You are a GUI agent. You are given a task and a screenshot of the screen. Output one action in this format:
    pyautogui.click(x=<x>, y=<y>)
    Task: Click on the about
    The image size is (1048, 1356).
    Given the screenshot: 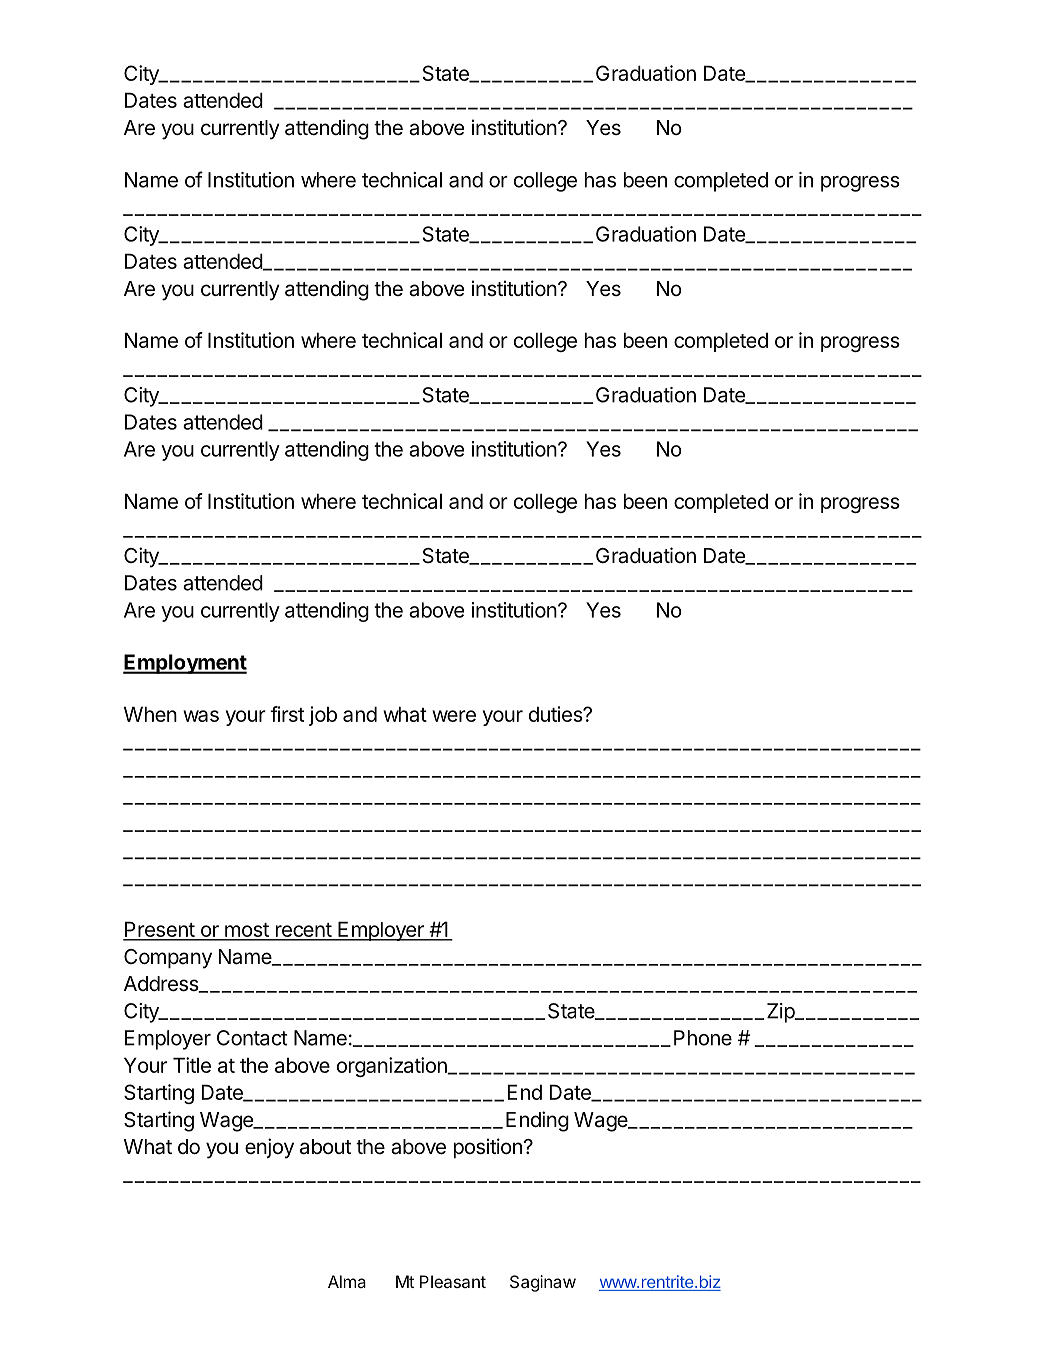 What is the action you would take?
    pyautogui.click(x=325, y=1147)
